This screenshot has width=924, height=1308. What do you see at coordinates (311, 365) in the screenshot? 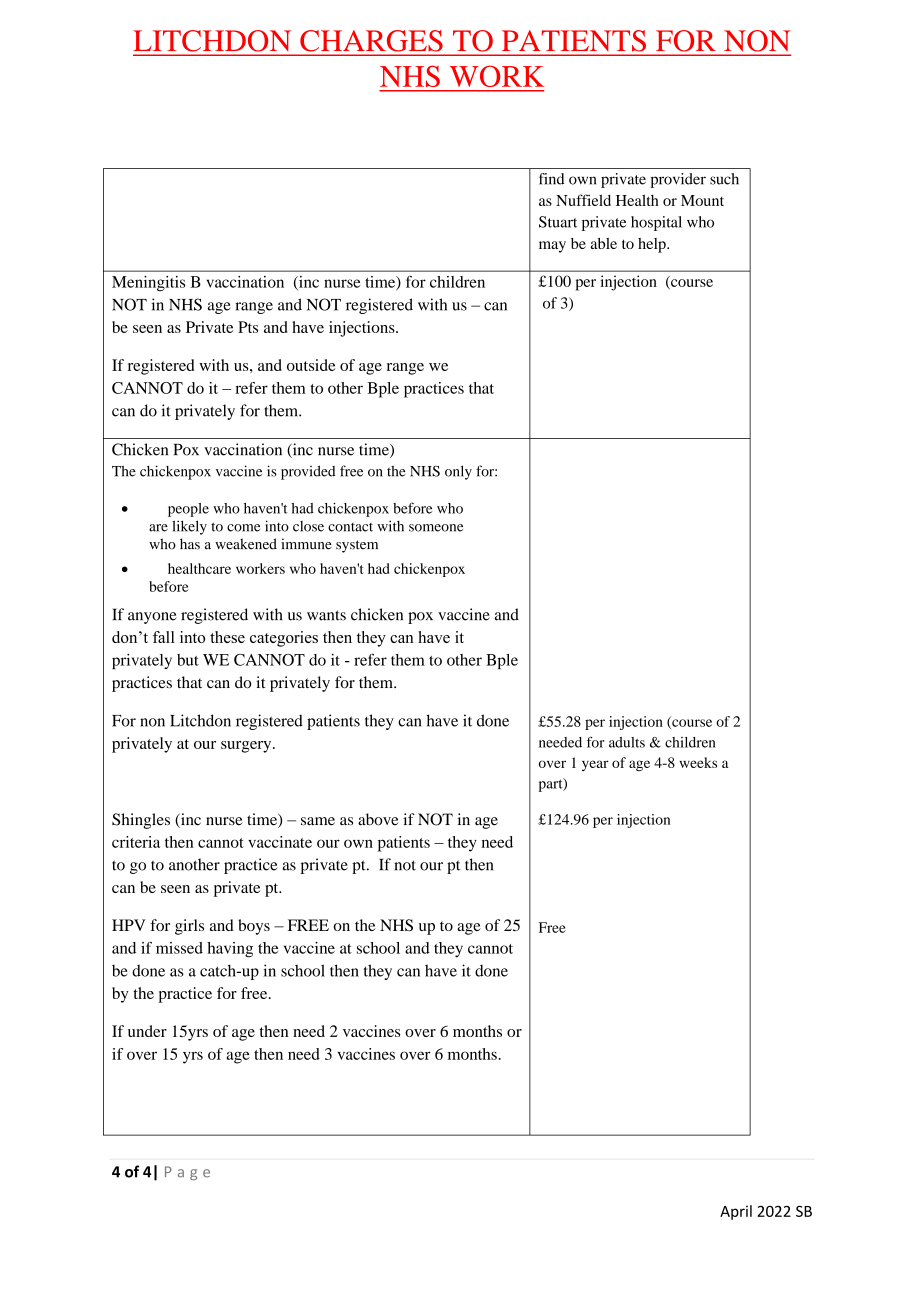
I see `outside` at bounding box center [311, 365].
